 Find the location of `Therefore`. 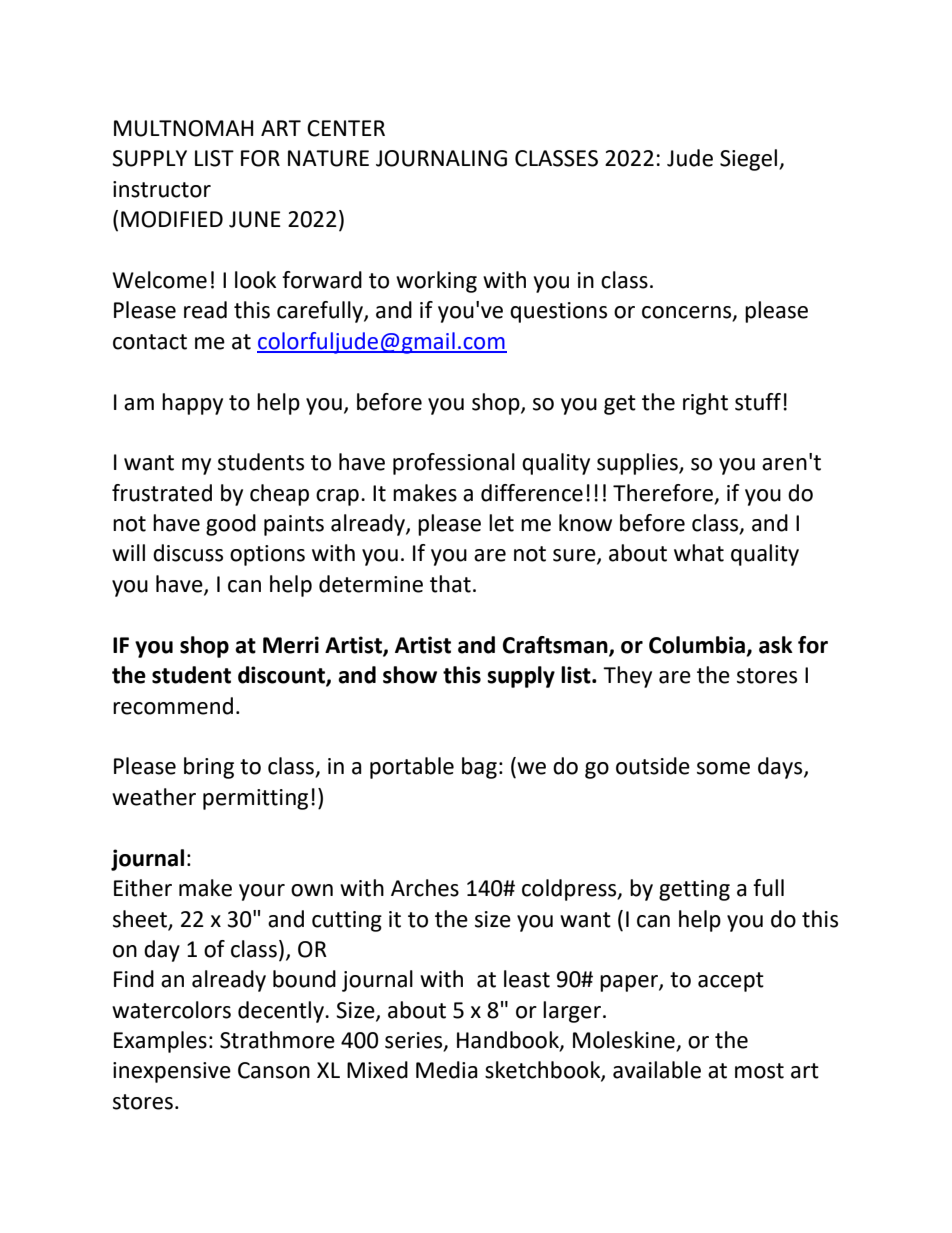

Therefore is located at coordinates (663, 493).
